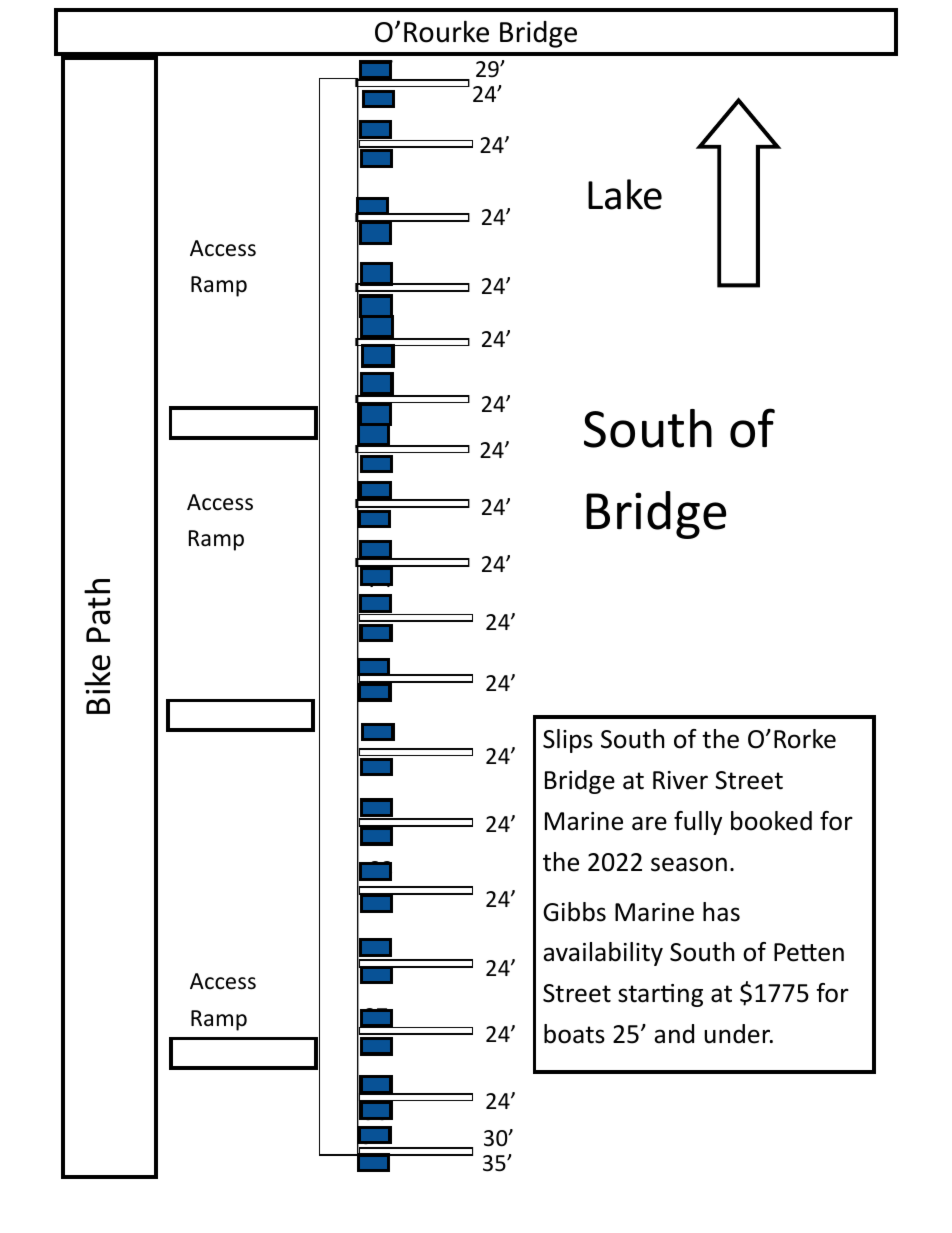 The height and width of the page is (1233, 952). What do you see at coordinates (771, 821) in the page?
I see `booked` at bounding box center [771, 821].
